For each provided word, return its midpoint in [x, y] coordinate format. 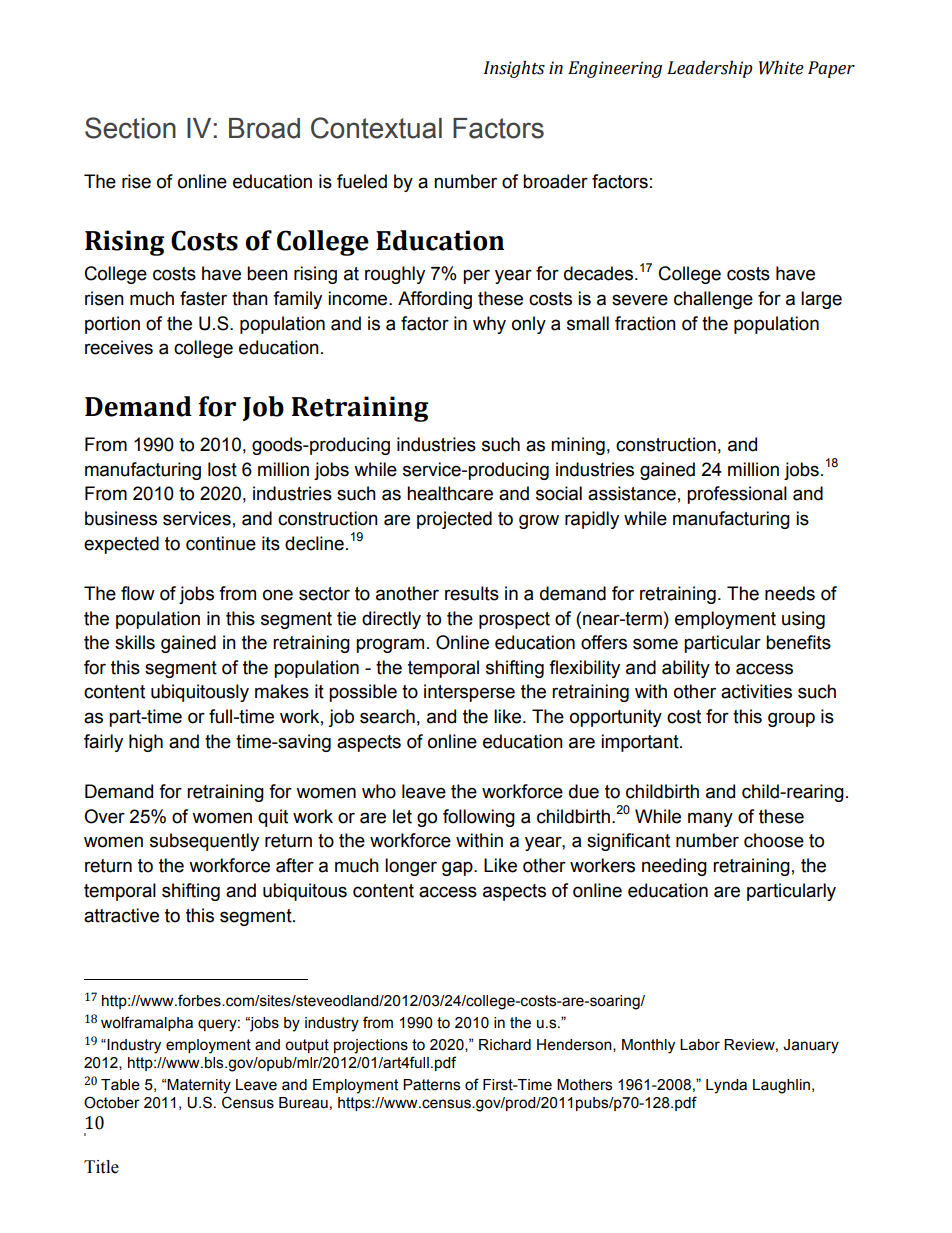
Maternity [199, 1086]
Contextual [376, 128]
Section [130, 128]
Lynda [726, 1086]
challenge [713, 300]
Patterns [431, 1085]
